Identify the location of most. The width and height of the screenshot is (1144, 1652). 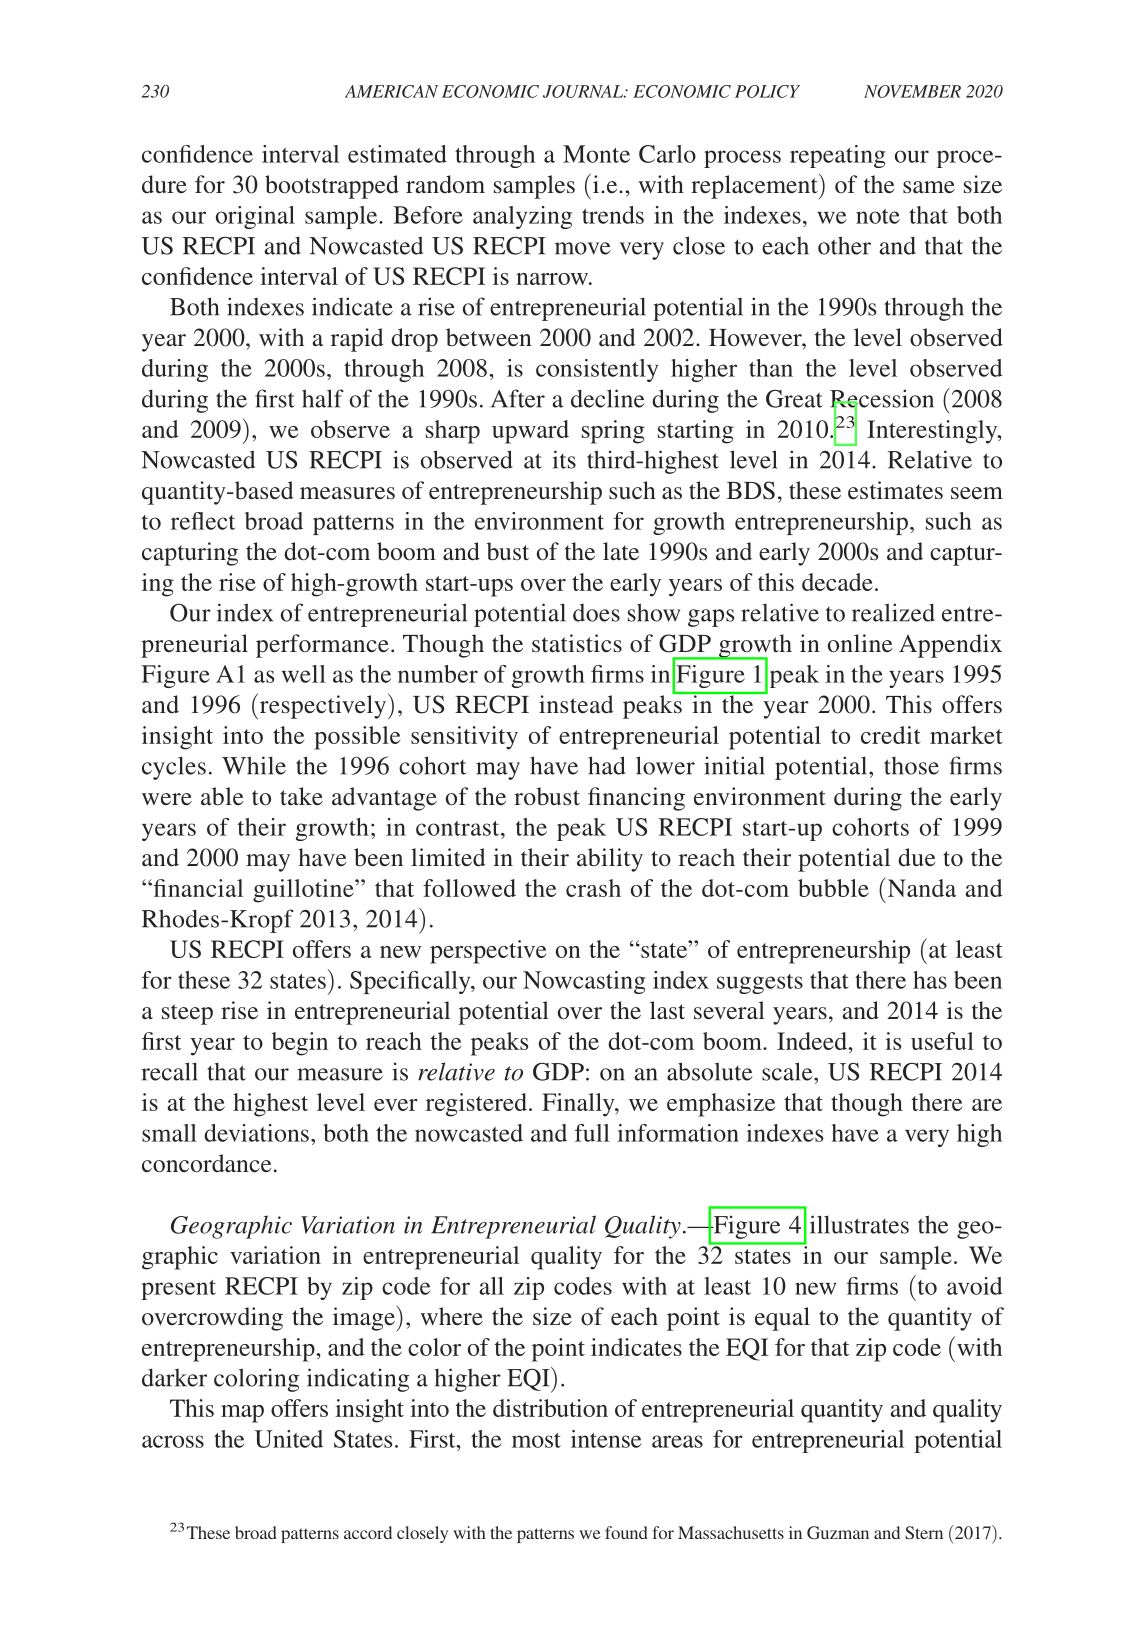
(536, 1440).
